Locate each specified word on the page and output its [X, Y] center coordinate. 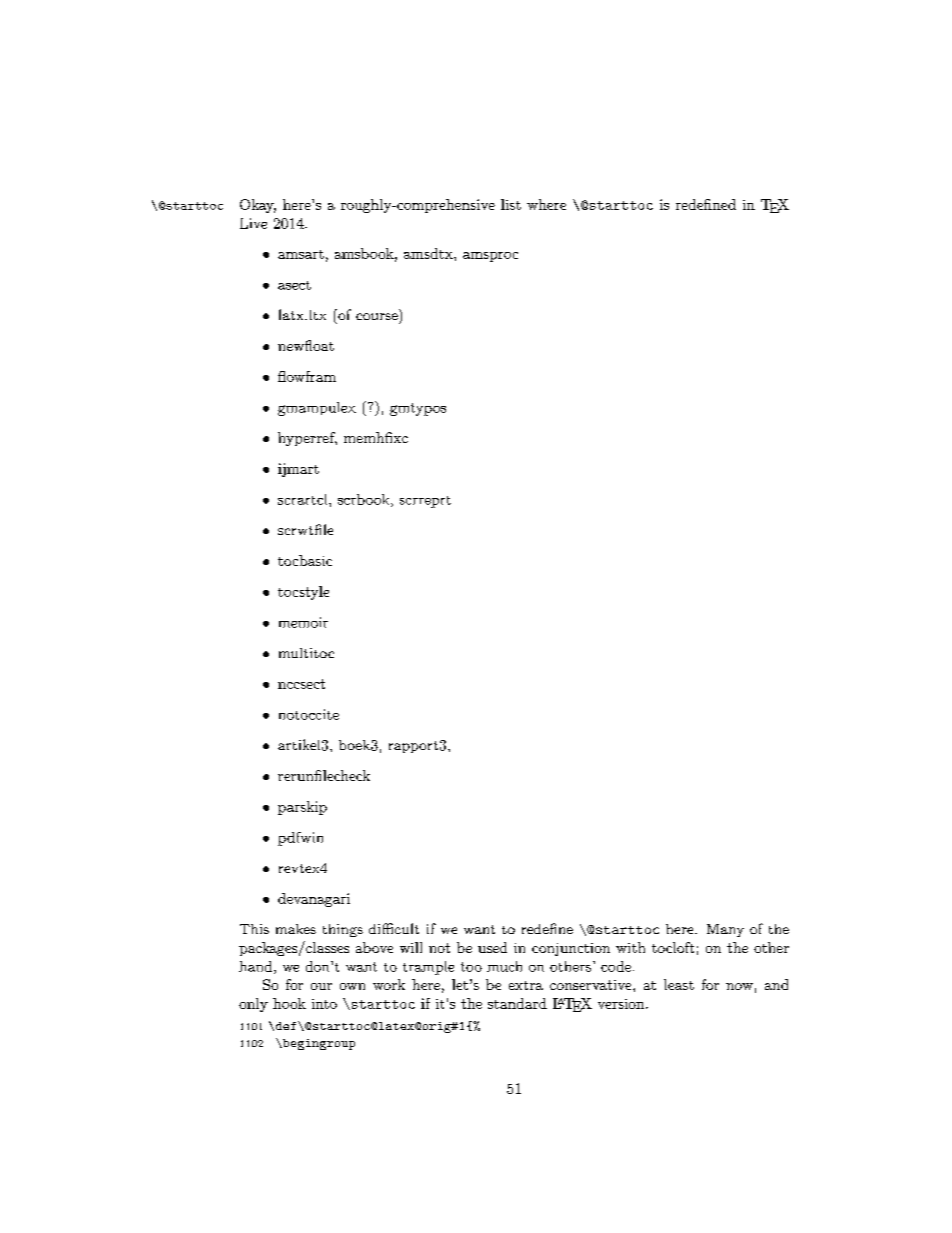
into [324, 1004]
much [504, 966]
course [377, 316]
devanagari [314, 900]
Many [725, 930]
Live [253, 223]
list [511, 204]
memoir [303, 622]
